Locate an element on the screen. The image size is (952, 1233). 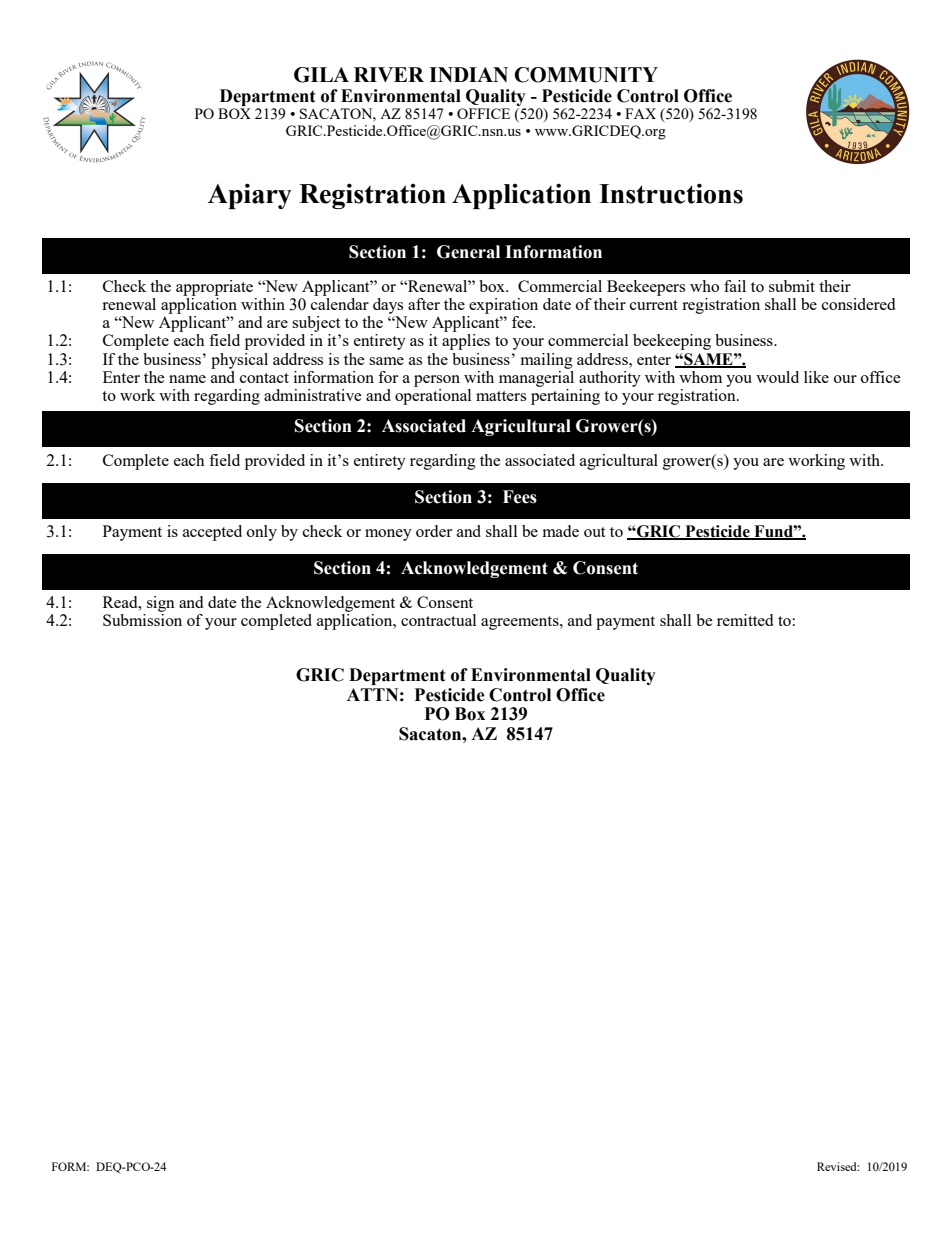
INDIAN is located at coordinates (468, 74).
